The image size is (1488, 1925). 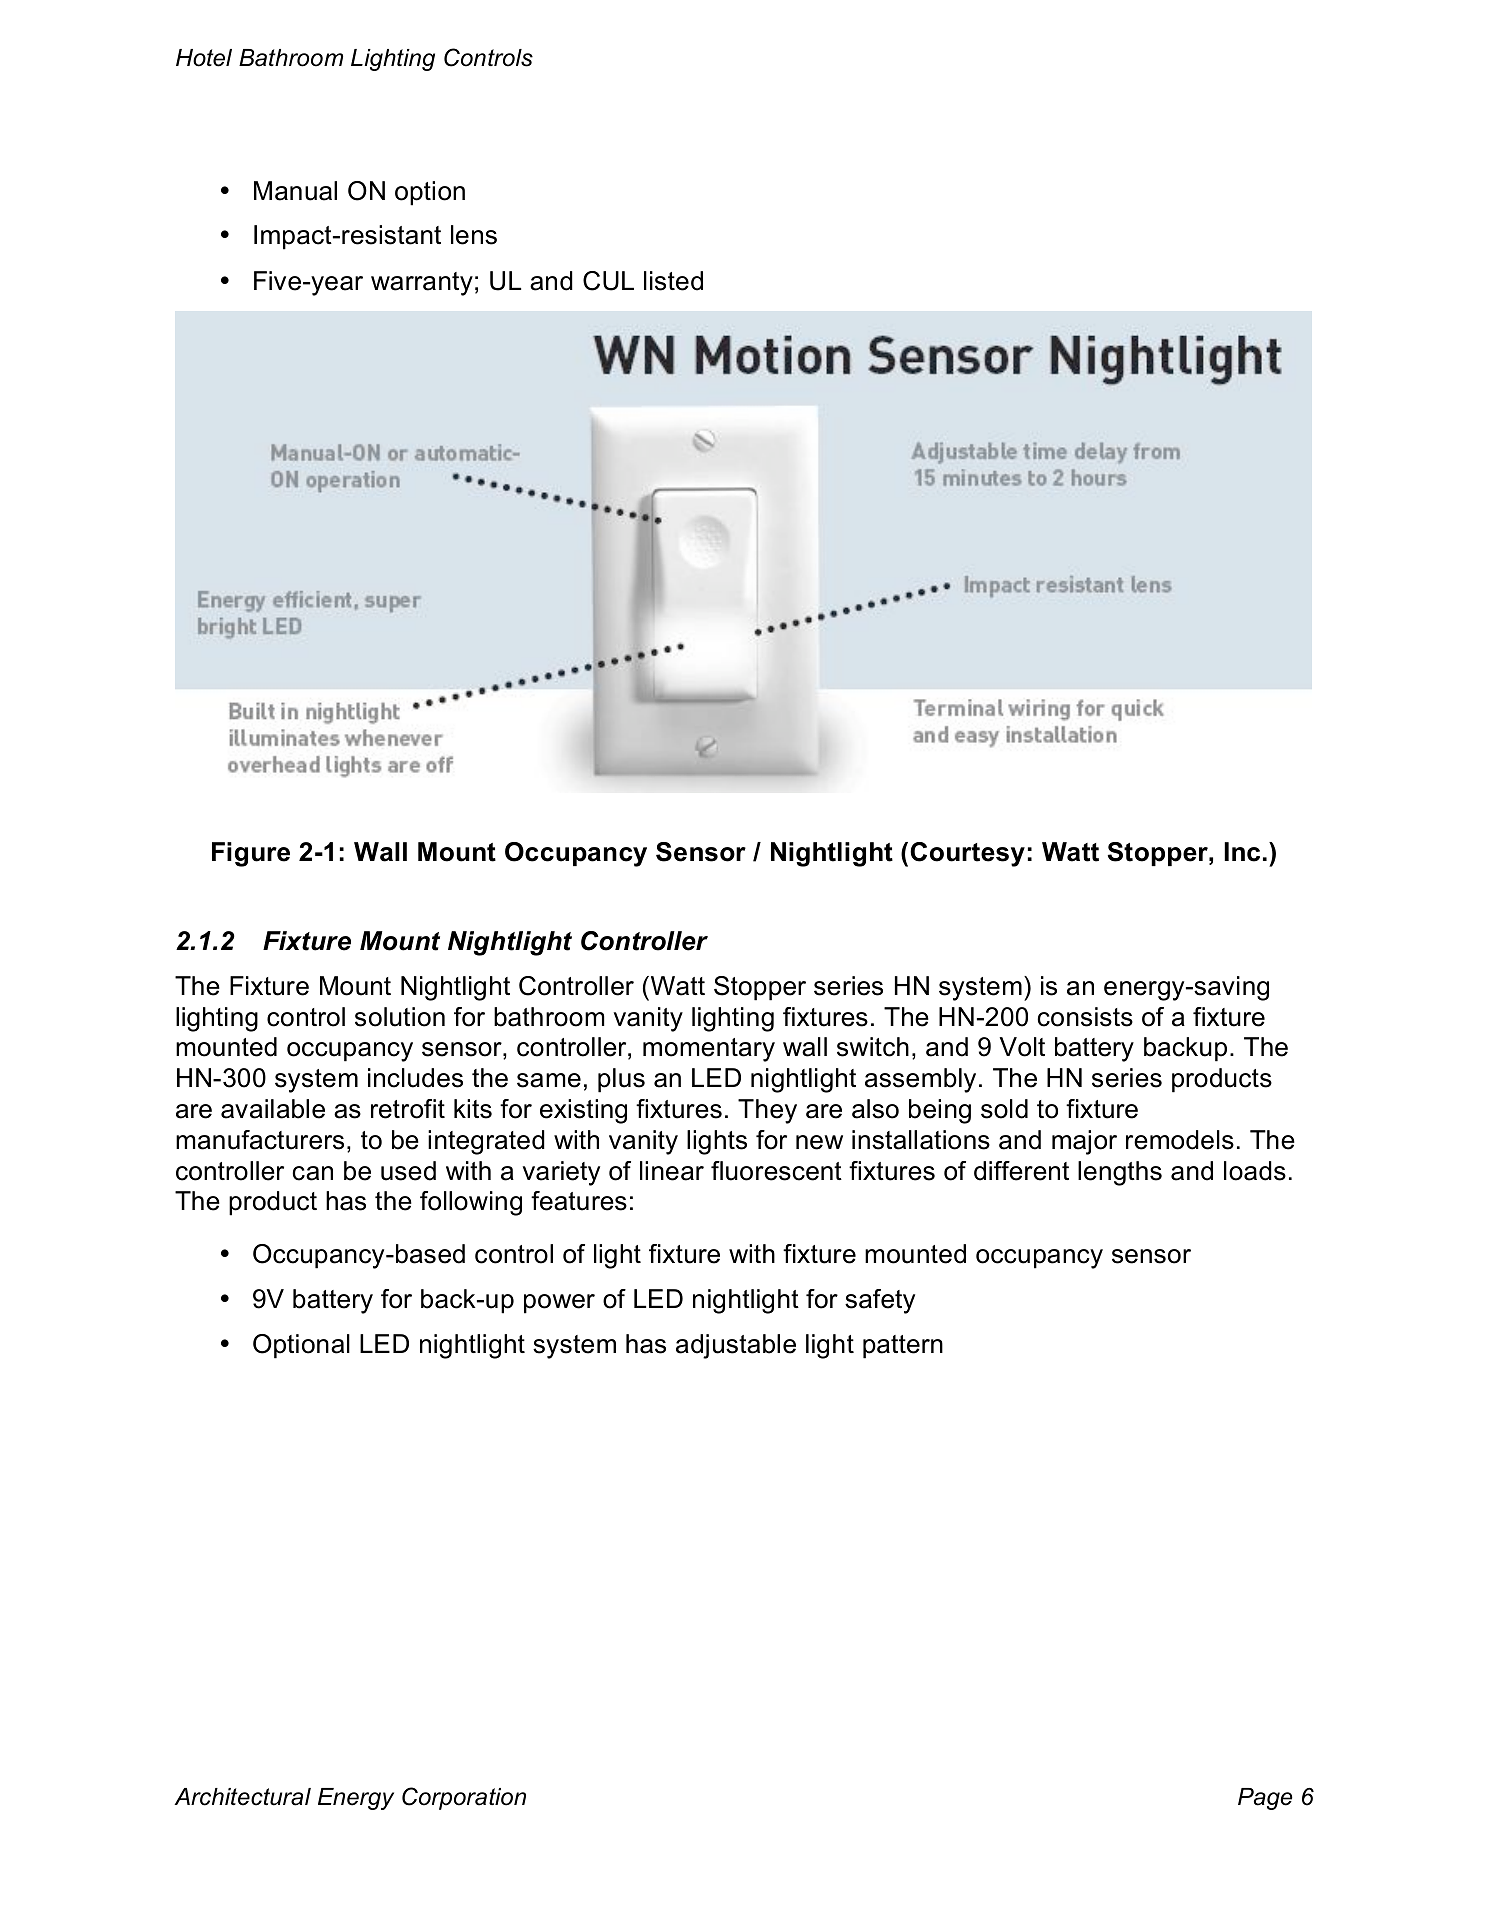 I want to click on lens, so click(x=474, y=235).
